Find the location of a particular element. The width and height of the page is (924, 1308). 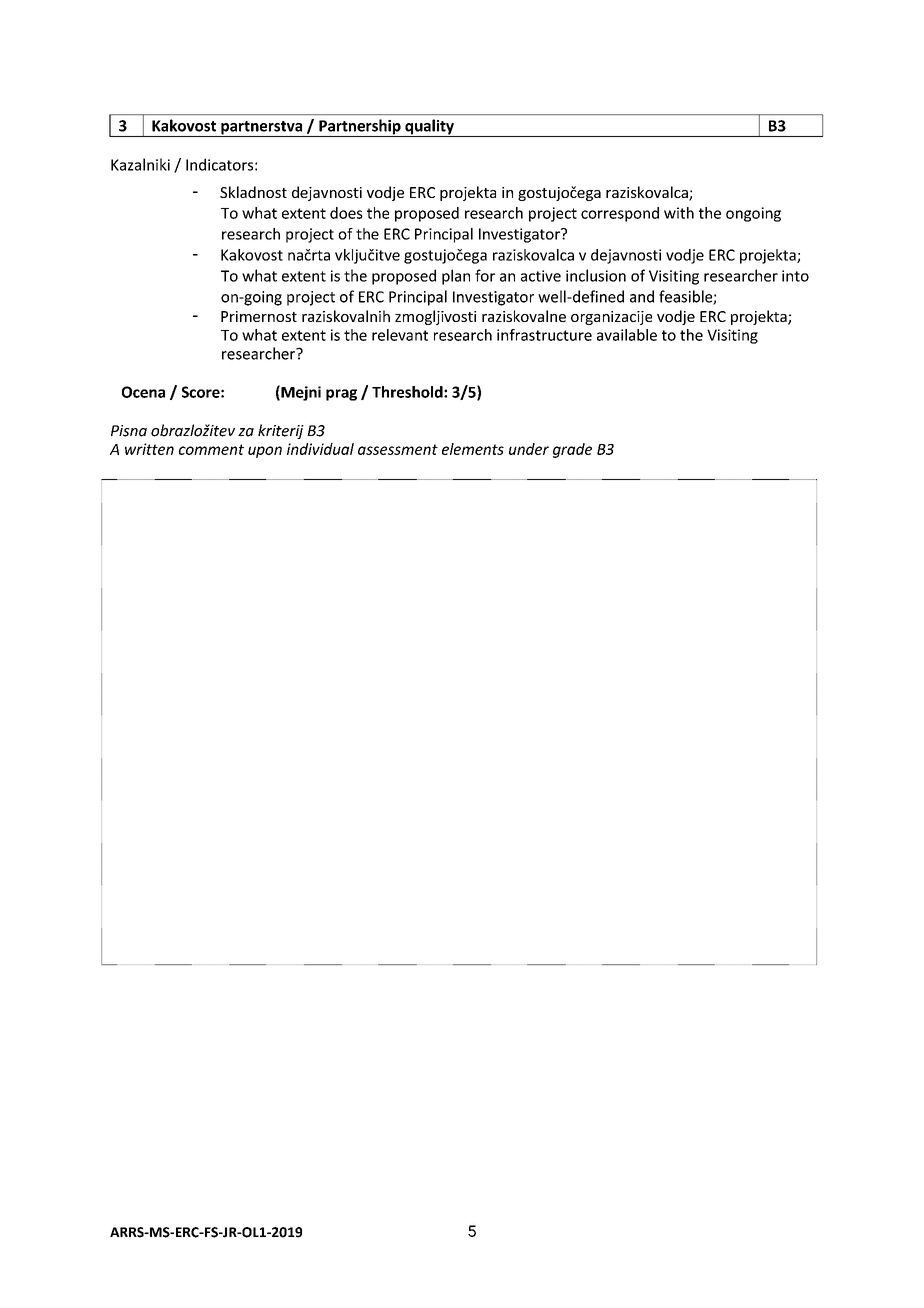

elements is located at coordinates (473, 449).
